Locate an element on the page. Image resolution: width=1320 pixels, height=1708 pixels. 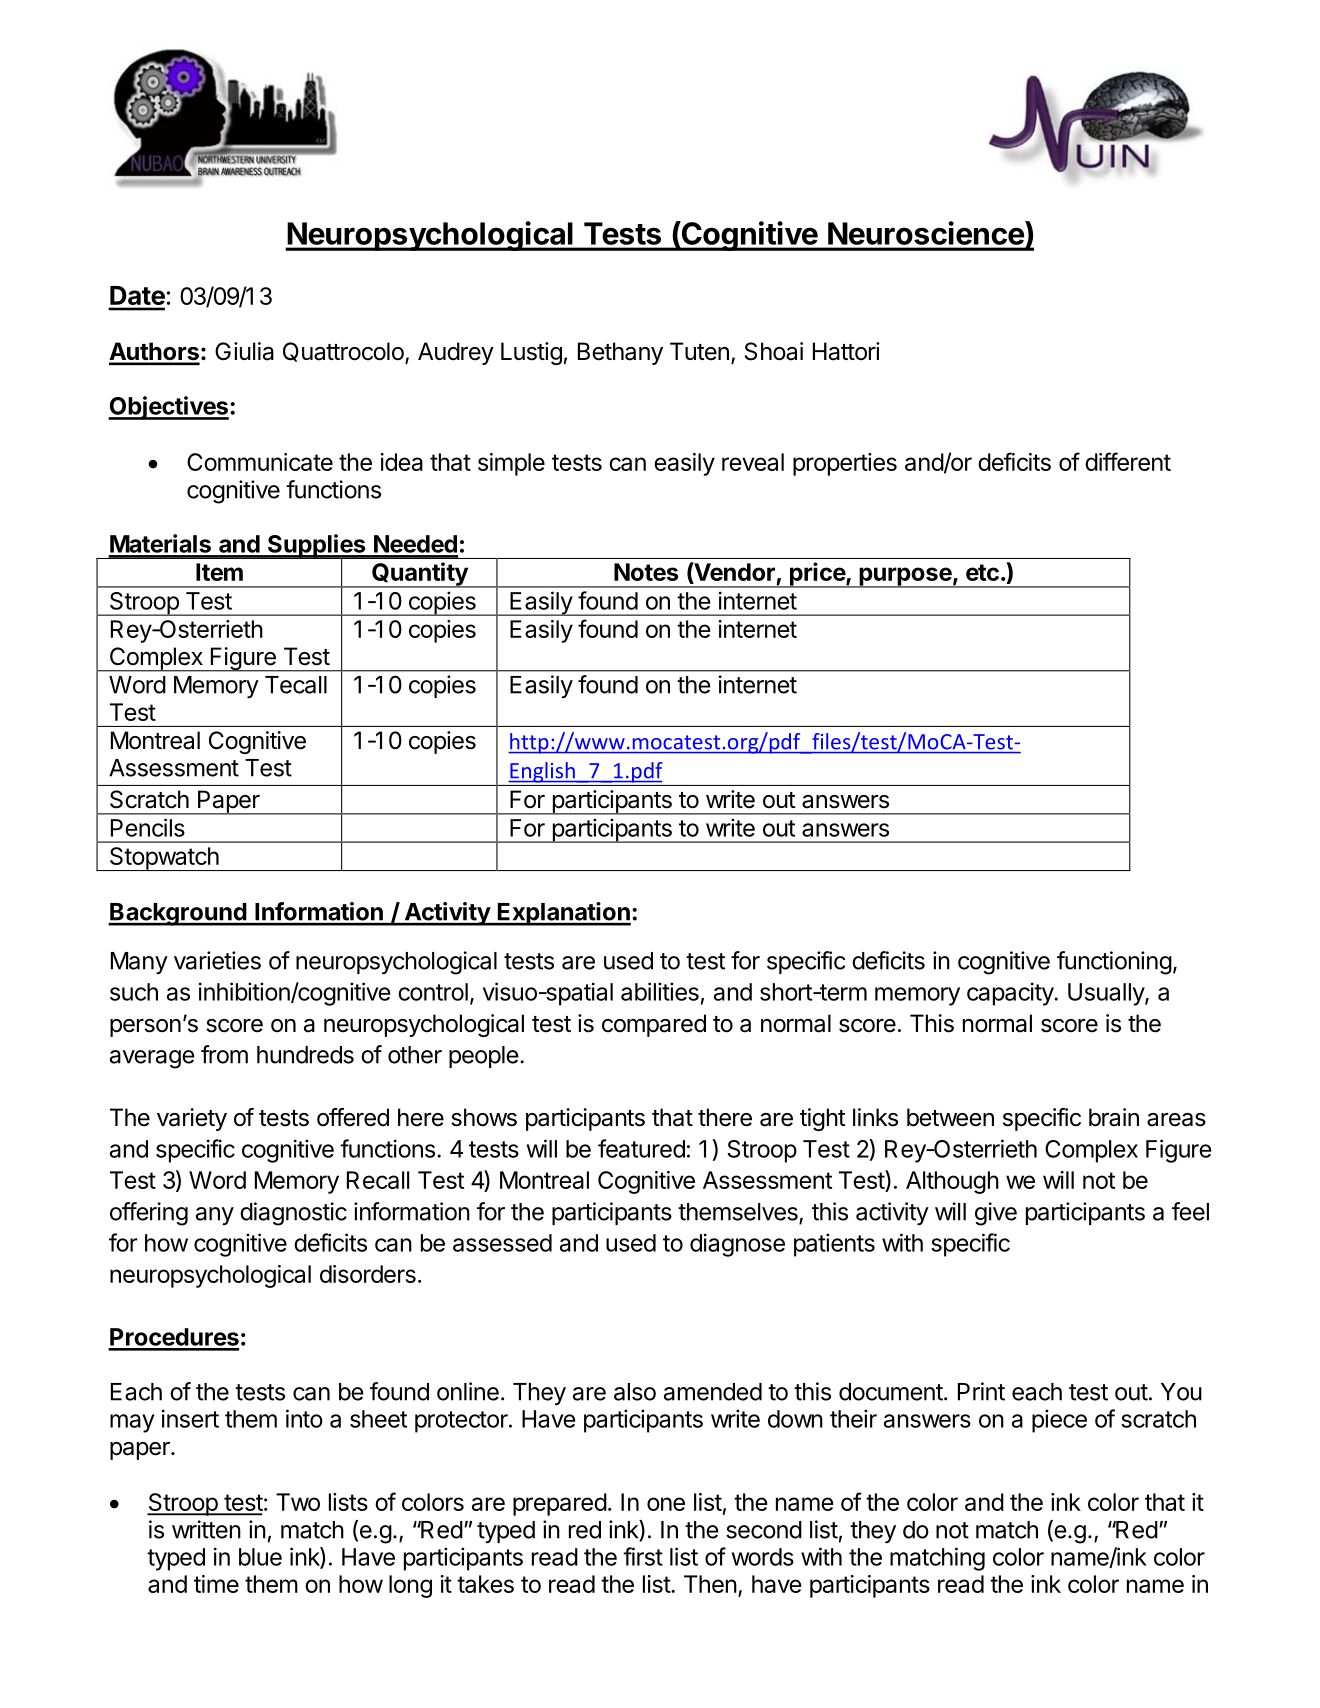
functioning is located at coordinates (1114, 963).
